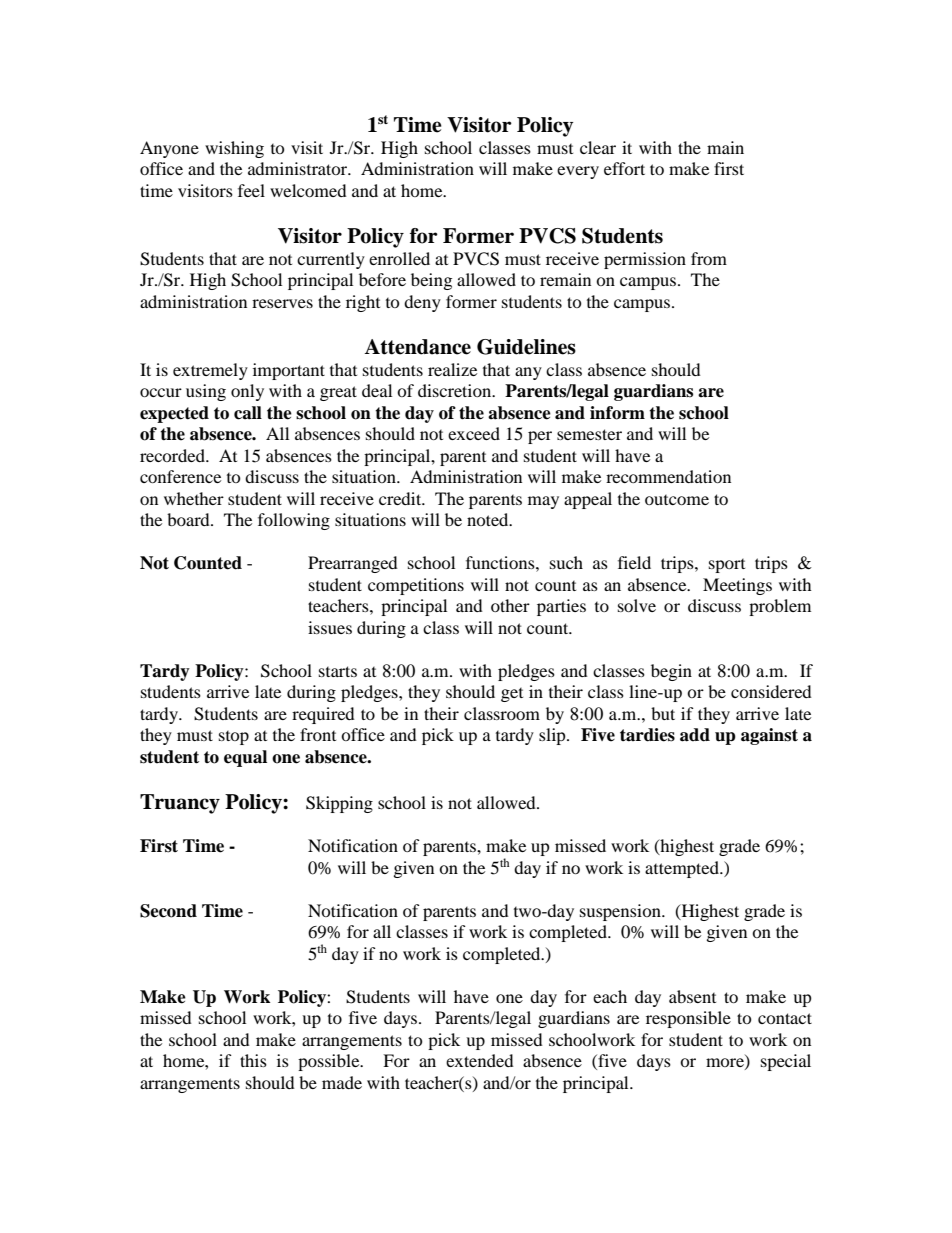 This document has width=952, height=1233. What do you see at coordinates (553, 736) in the document?
I see `slip` at bounding box center [553, 736].
